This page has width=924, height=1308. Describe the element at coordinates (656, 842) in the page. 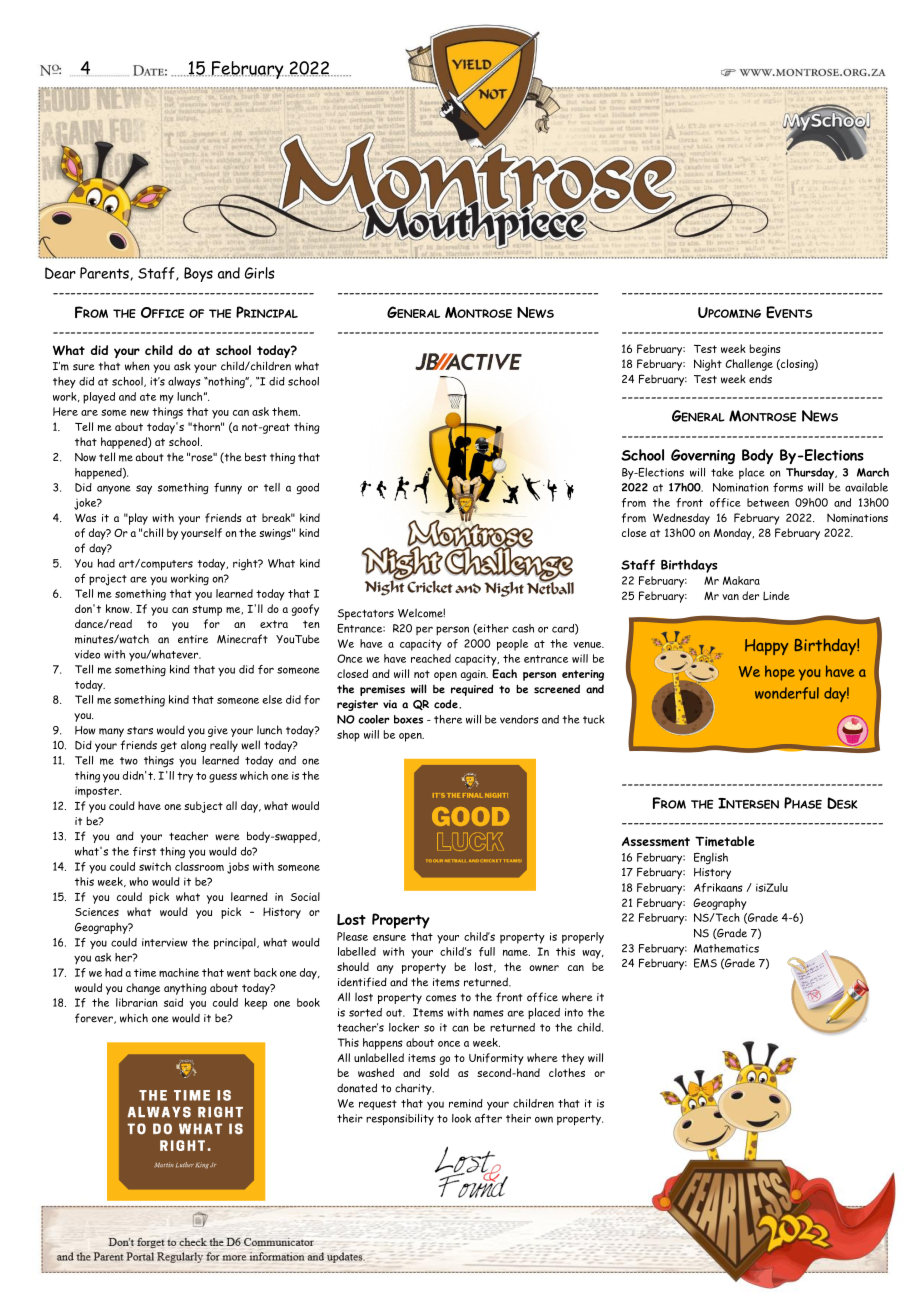

I see `Assessment` at that location.
